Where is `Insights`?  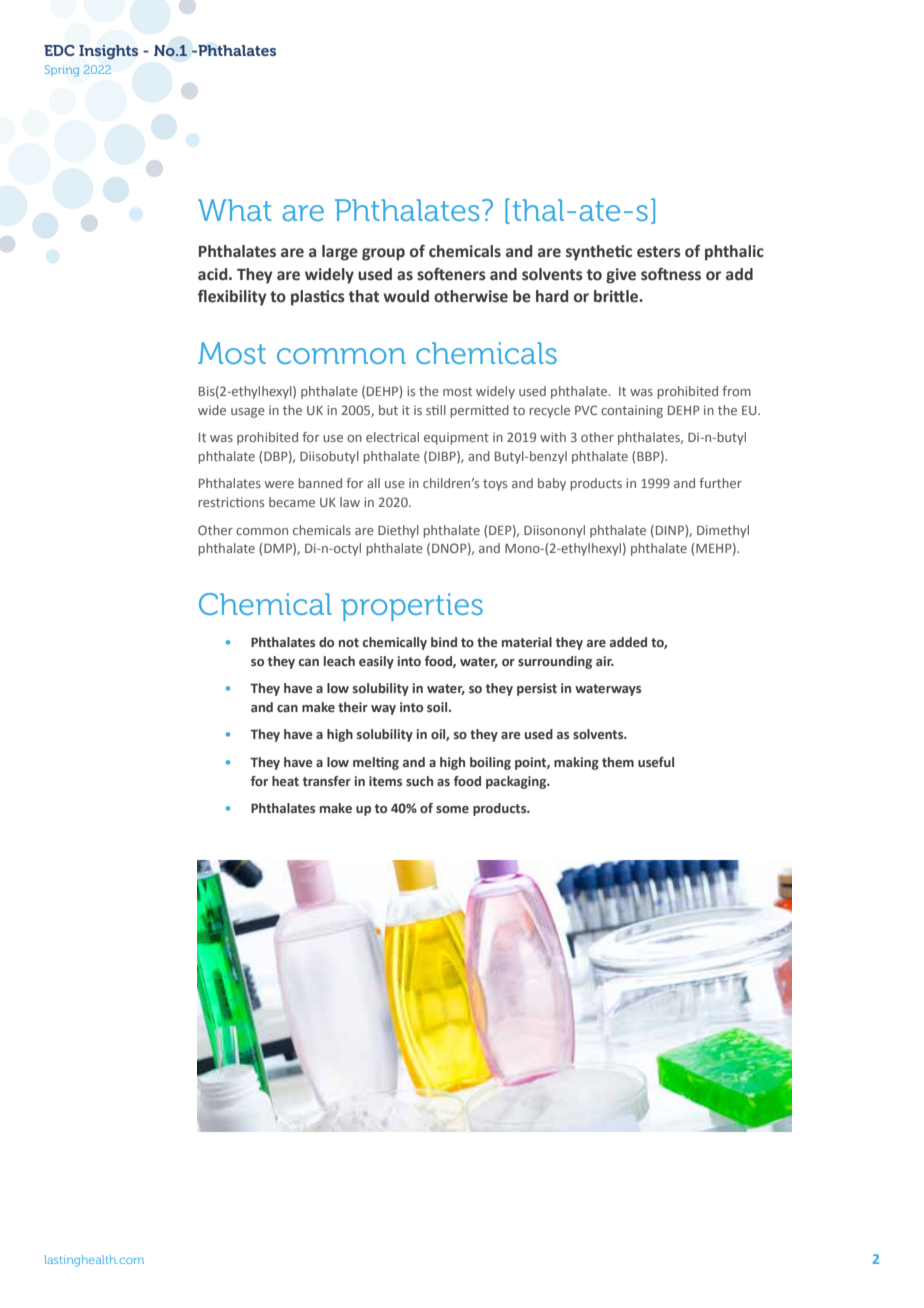
Insights is located at coordinates (108, 52).
